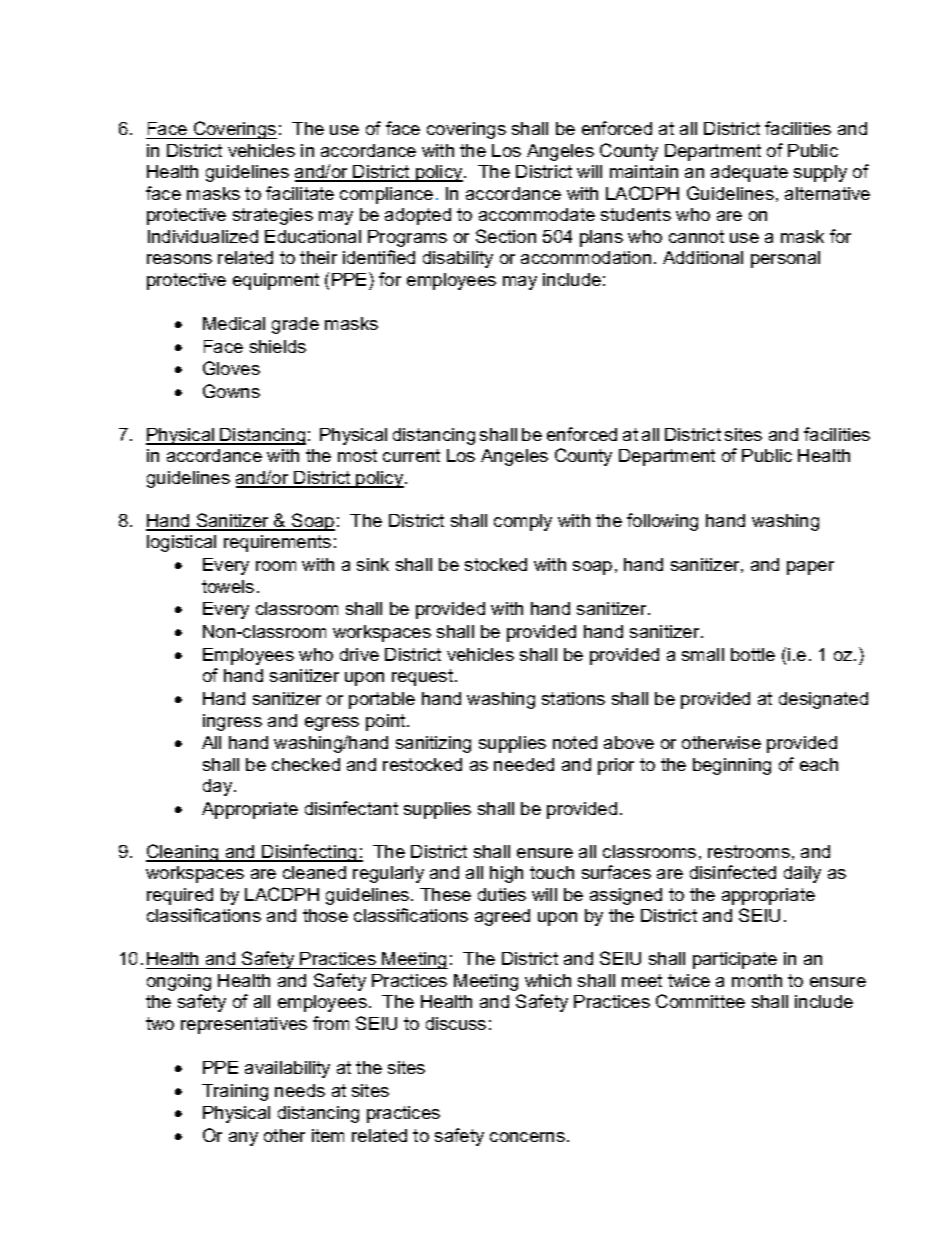 The image size is (952, 1233). Describe the element at coordinates (219, 787) in the image. I see `day` at that location.
